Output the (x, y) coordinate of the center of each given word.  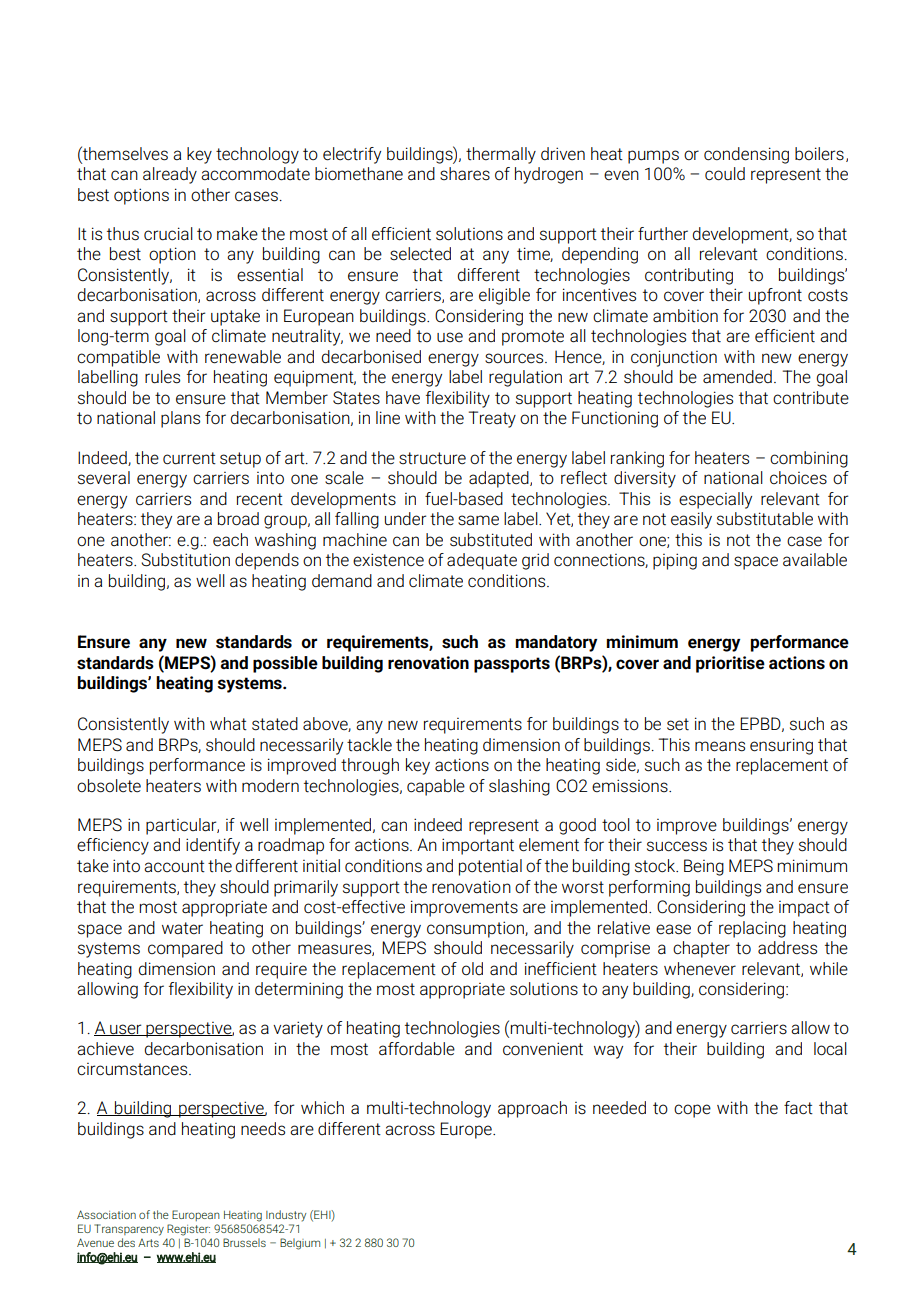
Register (188, 1230)
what (228, 724)
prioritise (730, 664)
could (725, 174)
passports (512, 665)
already (170, 175)
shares (465, 174)
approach (532, 1109)
